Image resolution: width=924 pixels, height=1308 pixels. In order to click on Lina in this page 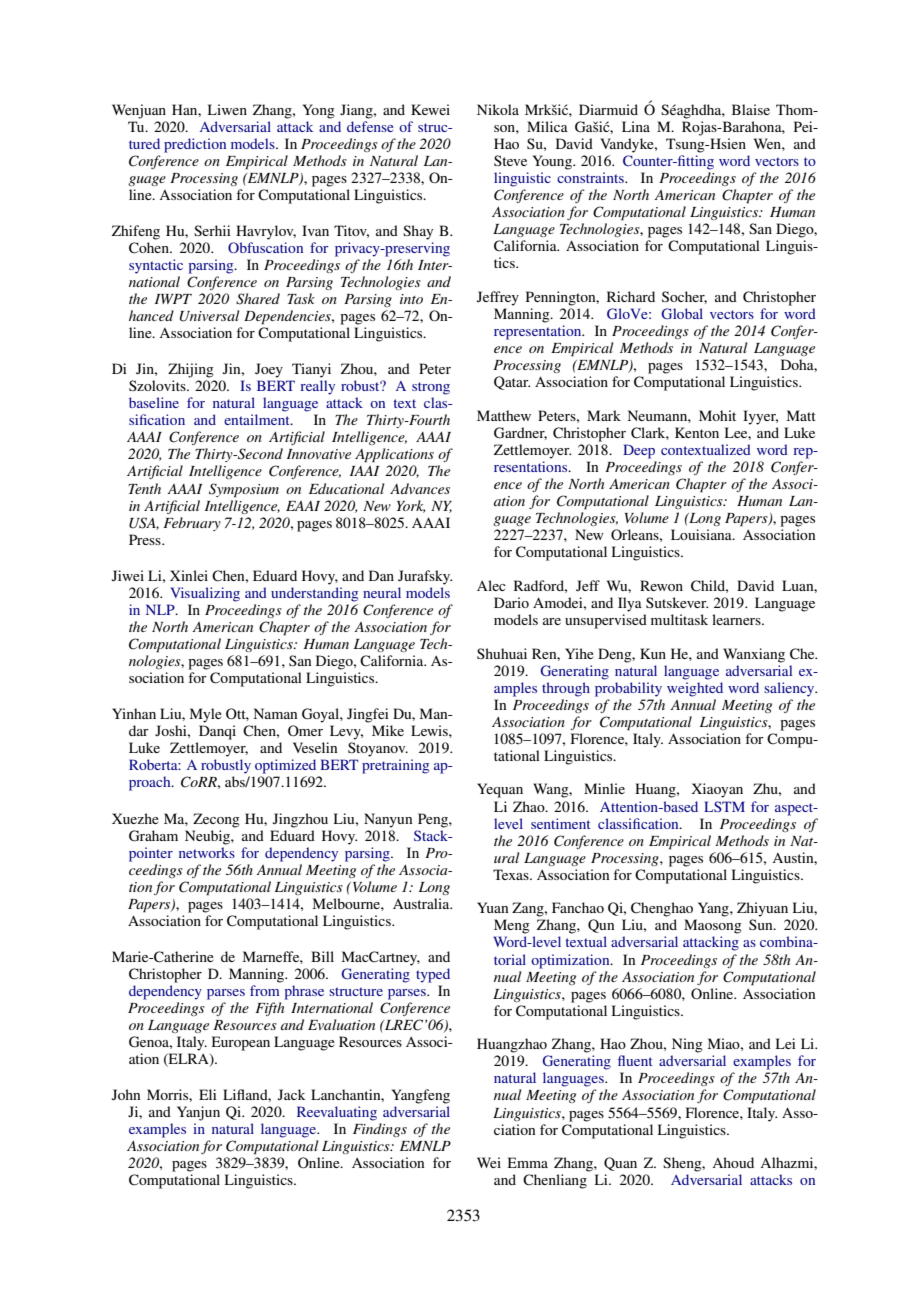, I will do `click(636, 126)`.
